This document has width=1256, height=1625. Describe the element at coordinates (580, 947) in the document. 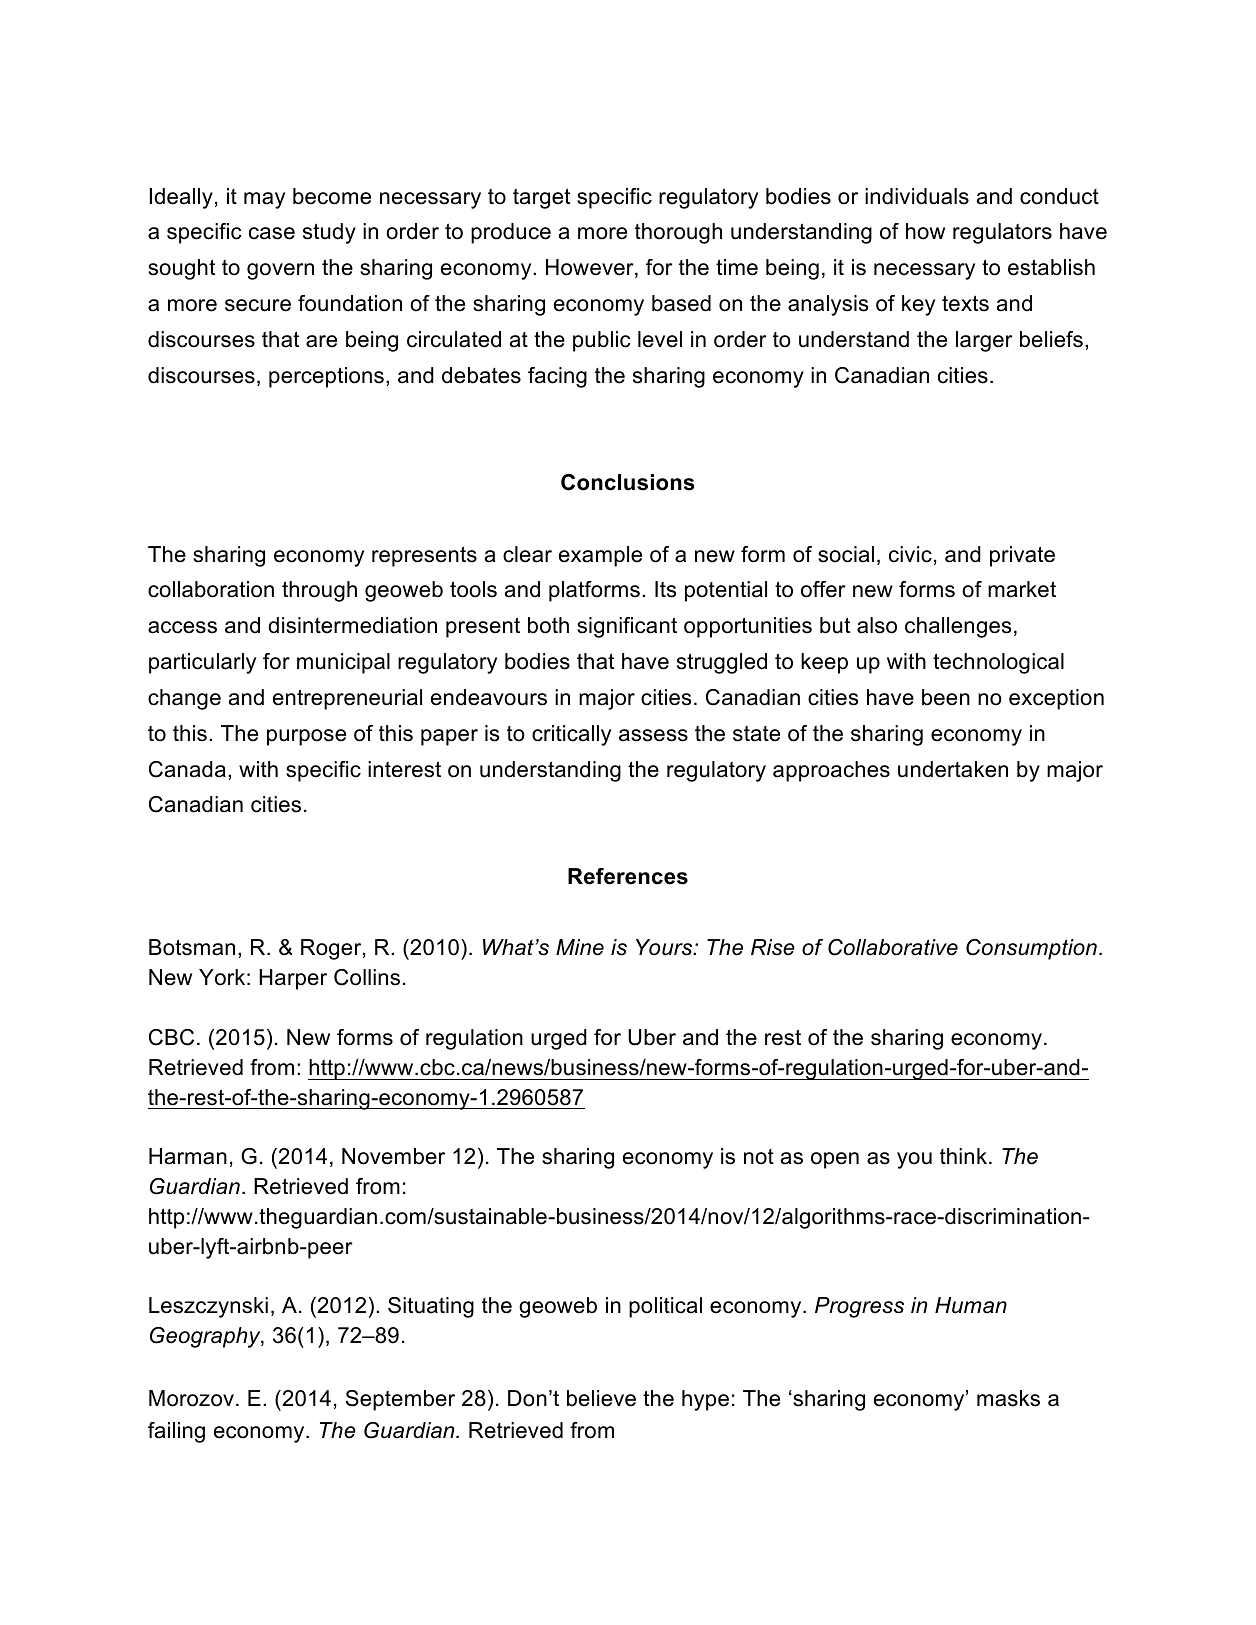

I see `Mine` at that location.
